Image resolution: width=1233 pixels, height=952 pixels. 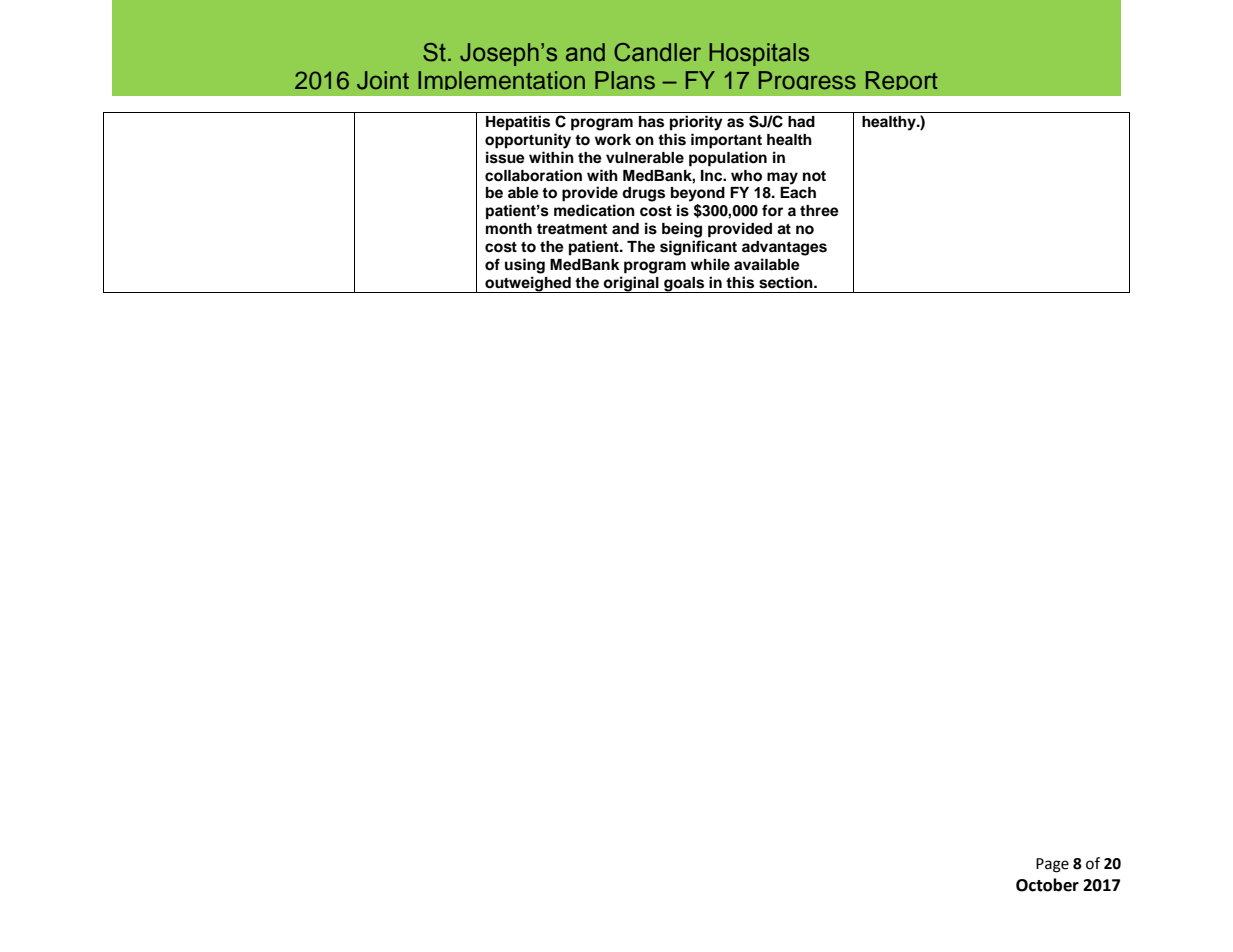 What do you see at coordinates (819, 211) in the document?
I see `three` at bounding box center [819, 211].
